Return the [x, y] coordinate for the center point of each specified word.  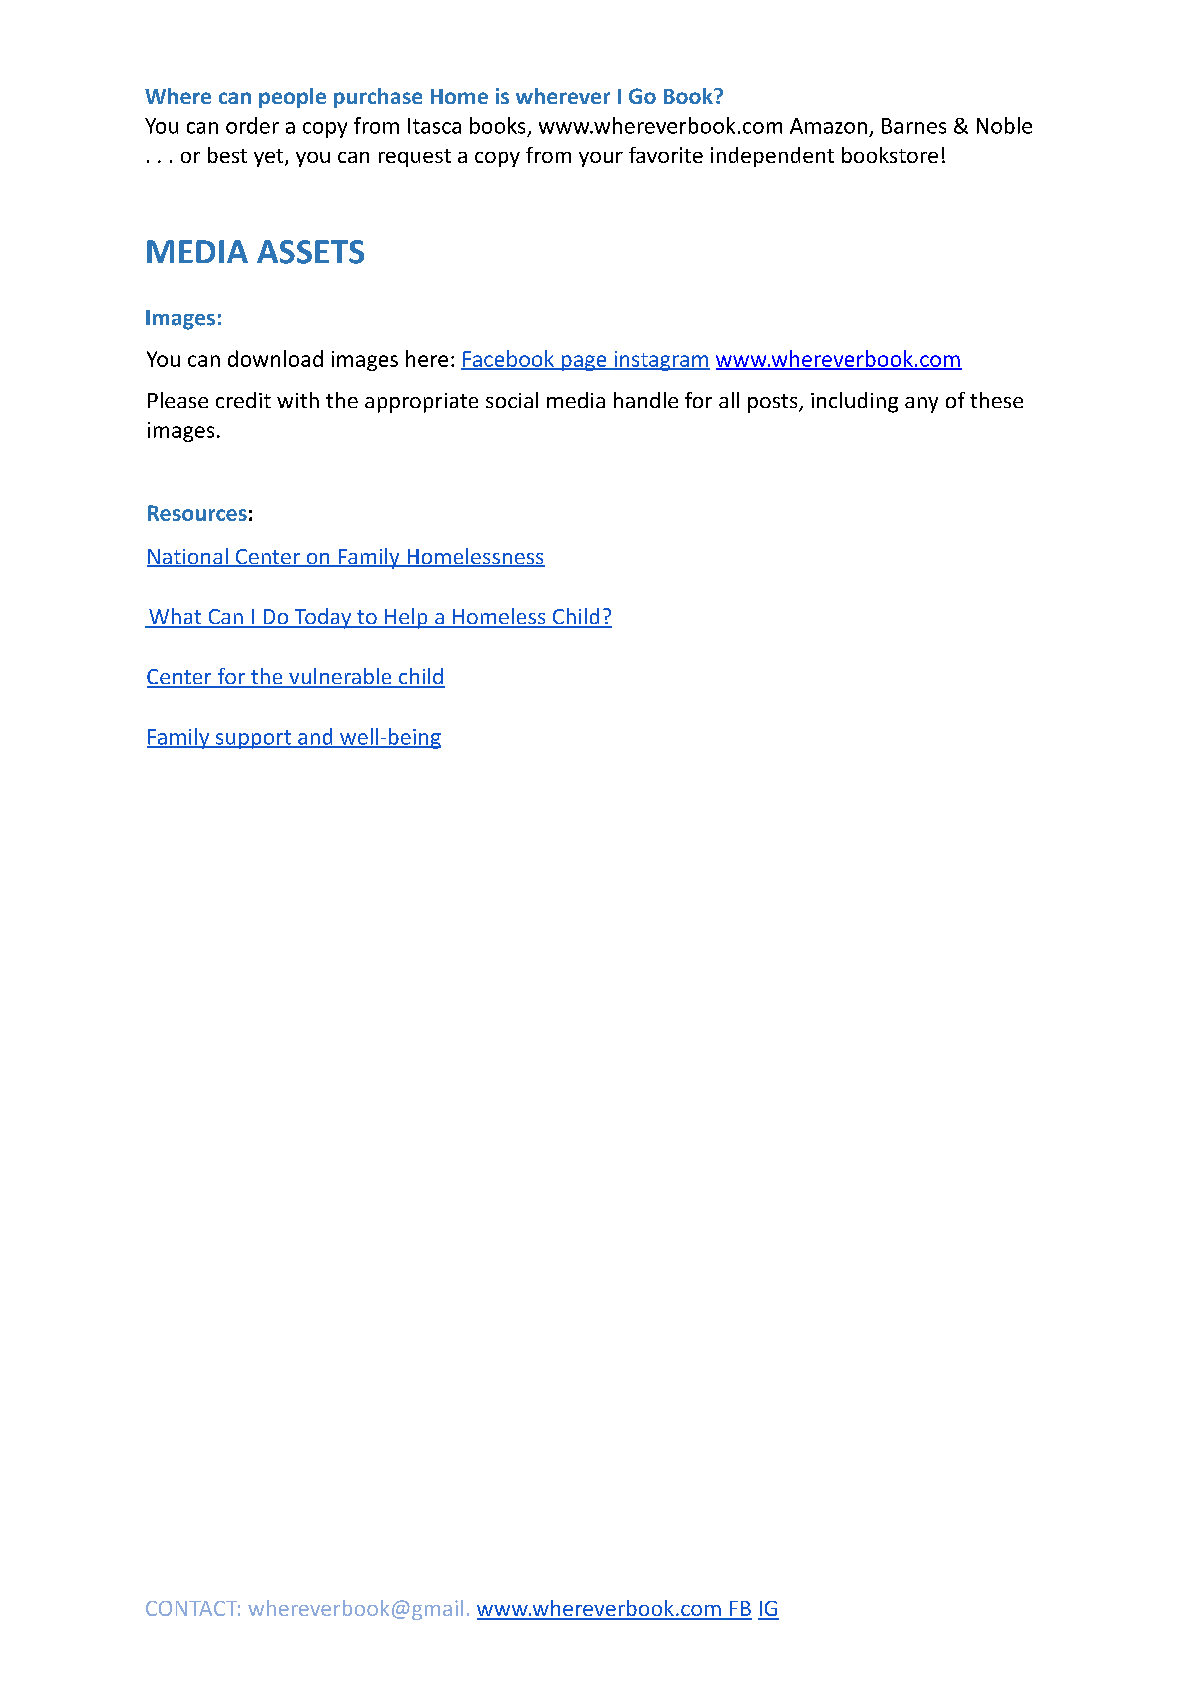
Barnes [914, 126]
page [584, 363]
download [275, 358]
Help [406, 618]
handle [646, 400]
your [601, 159]
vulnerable [340, 677]
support [253, 739]
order [252, 125]
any [921, 405]
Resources [197, 513]
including [854, 402]
